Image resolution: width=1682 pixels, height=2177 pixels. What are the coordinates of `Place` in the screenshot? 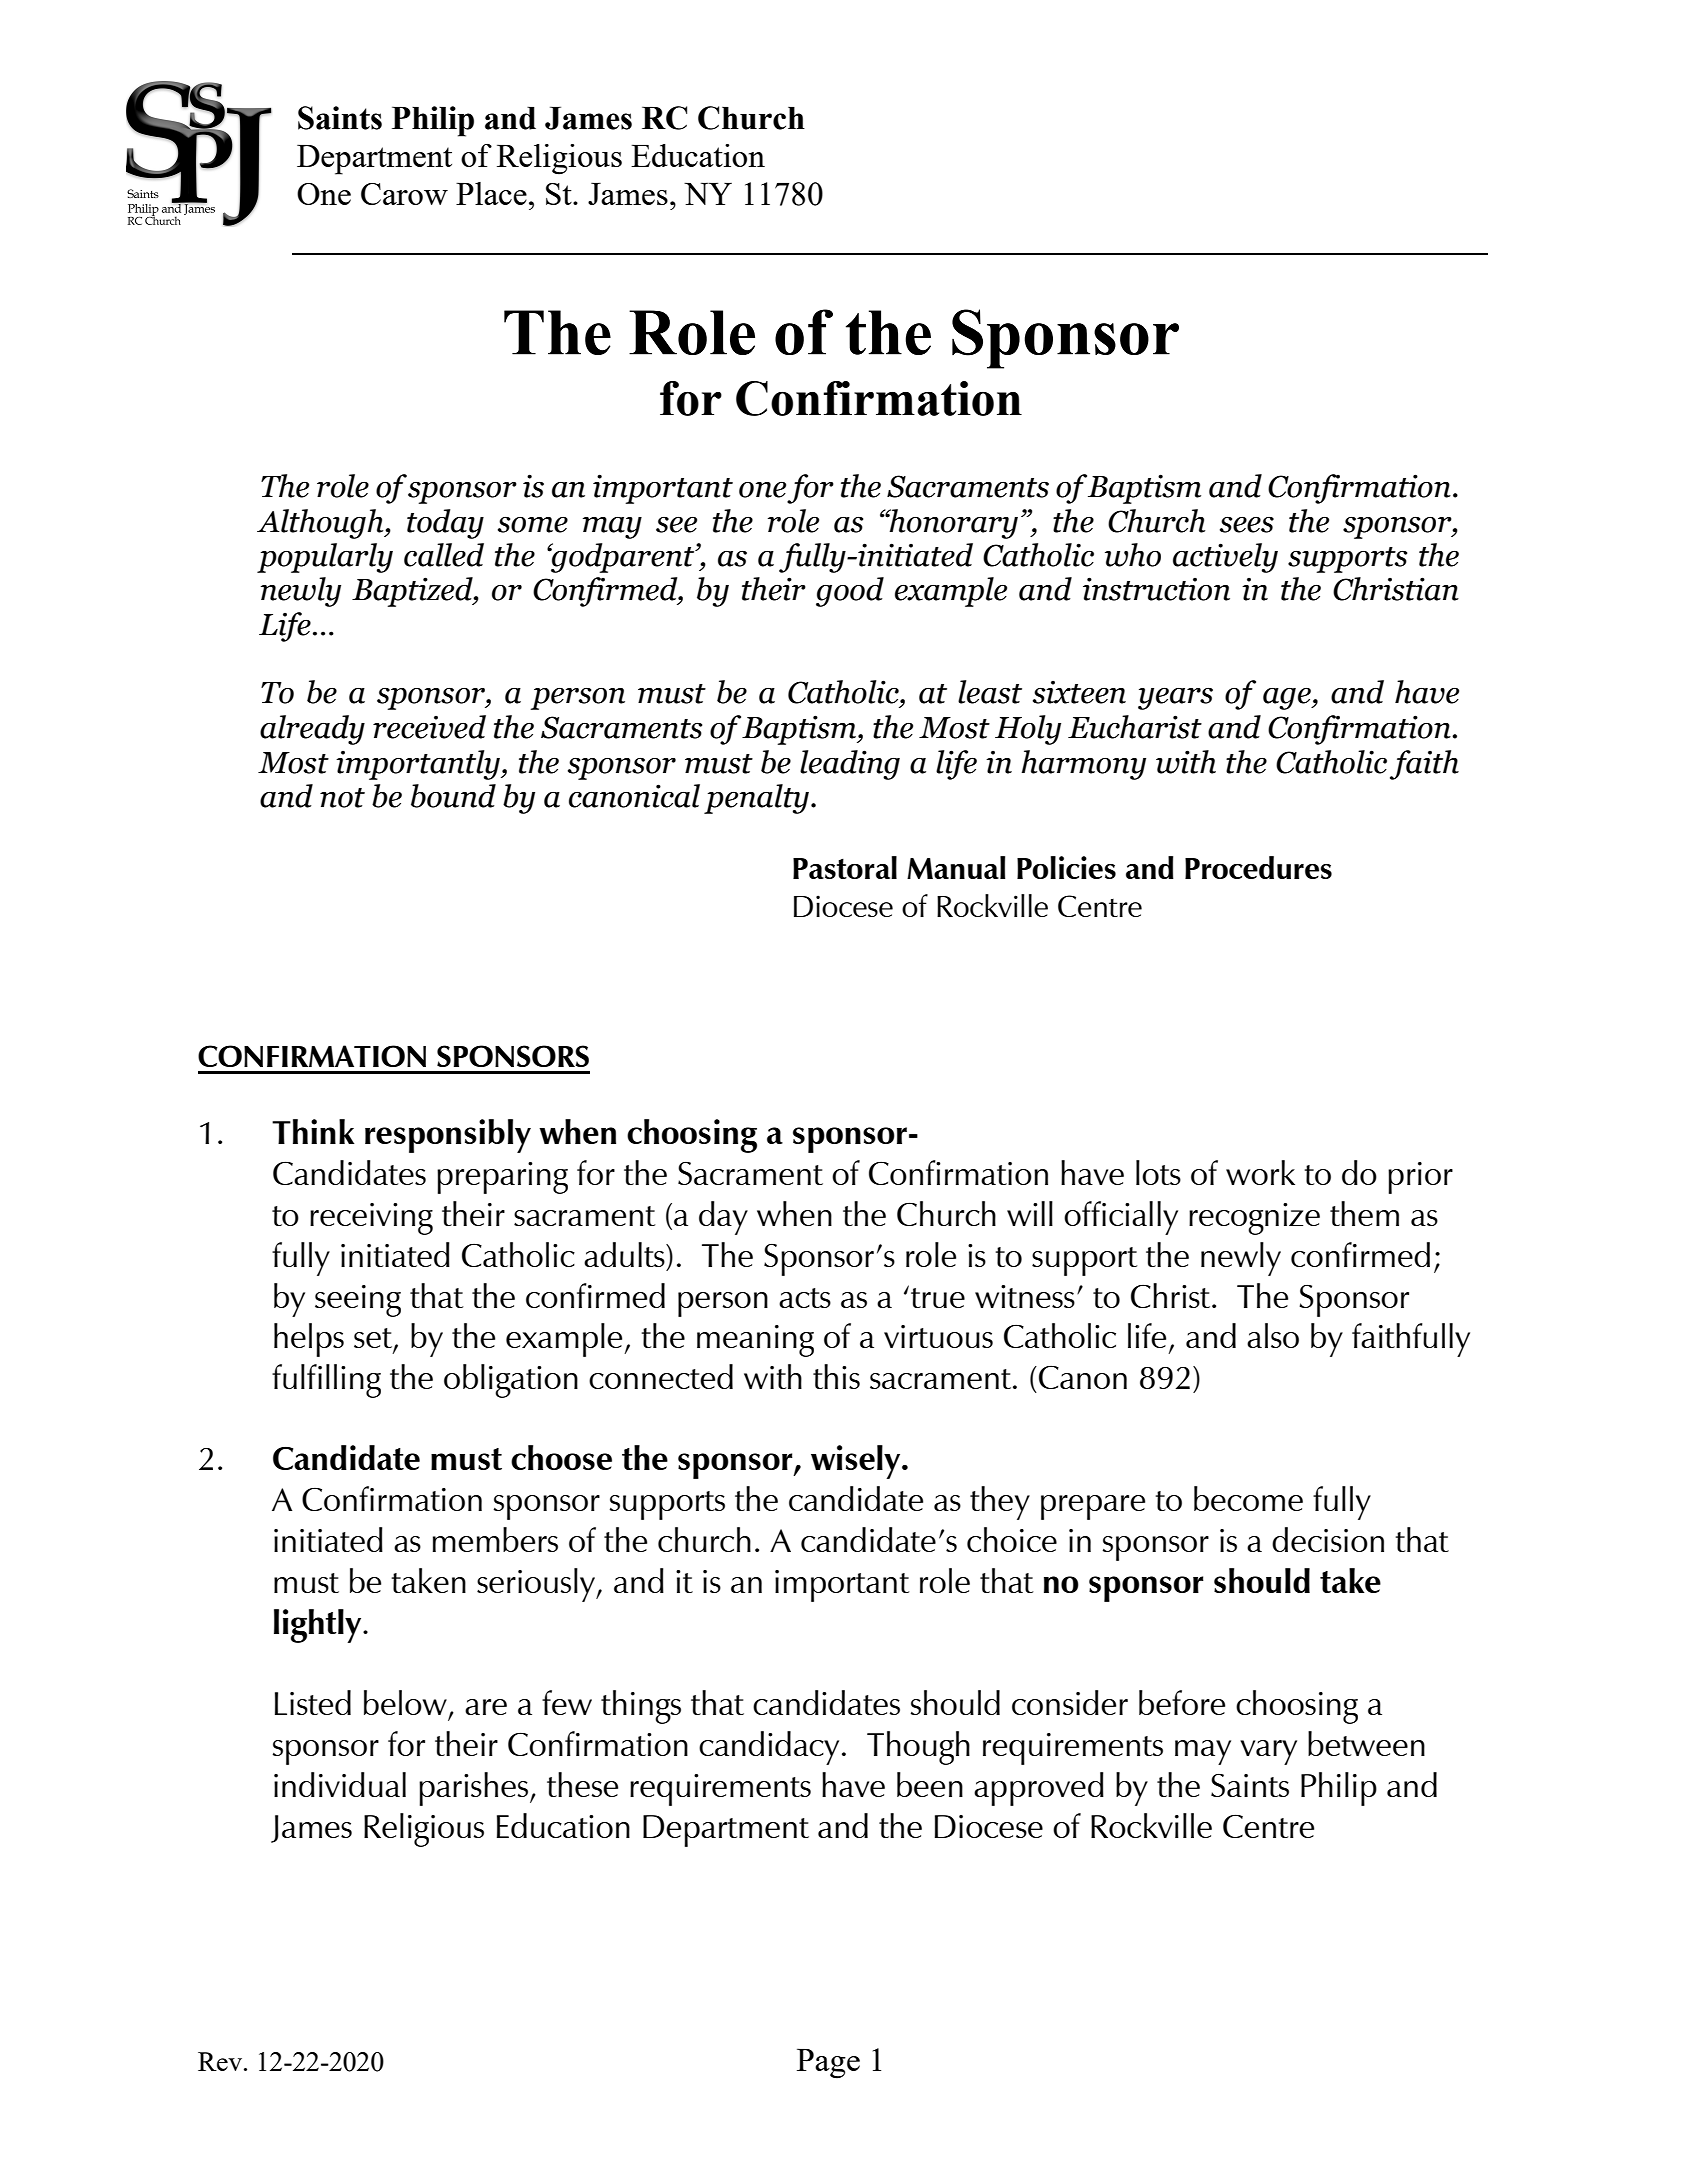 It's located at (491, 193).
